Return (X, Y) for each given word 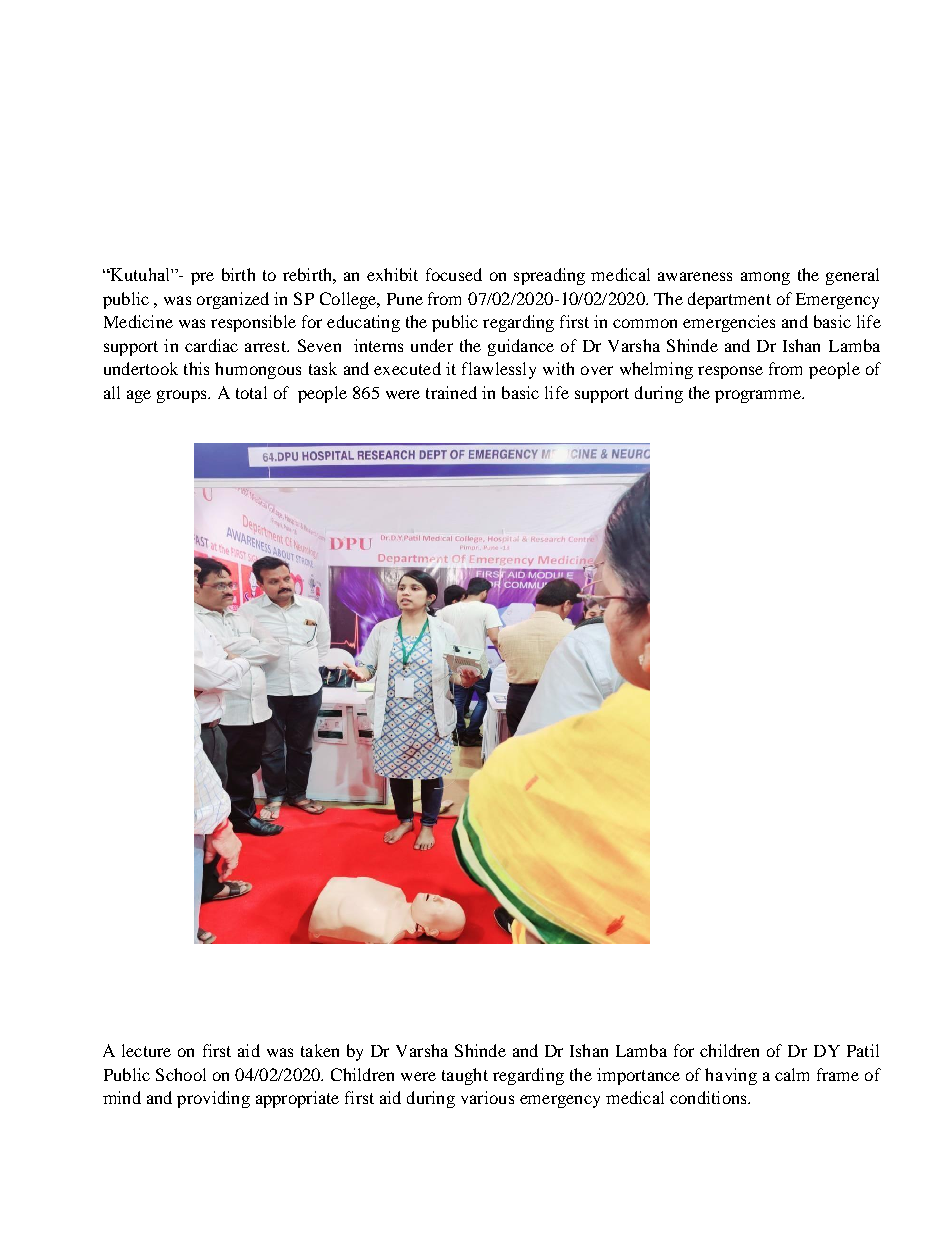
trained (451, 392)
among (765, 278)
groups (183, 396)
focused (454, 274)
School (181, 1074)
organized (233, 300)
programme (759, 396)
